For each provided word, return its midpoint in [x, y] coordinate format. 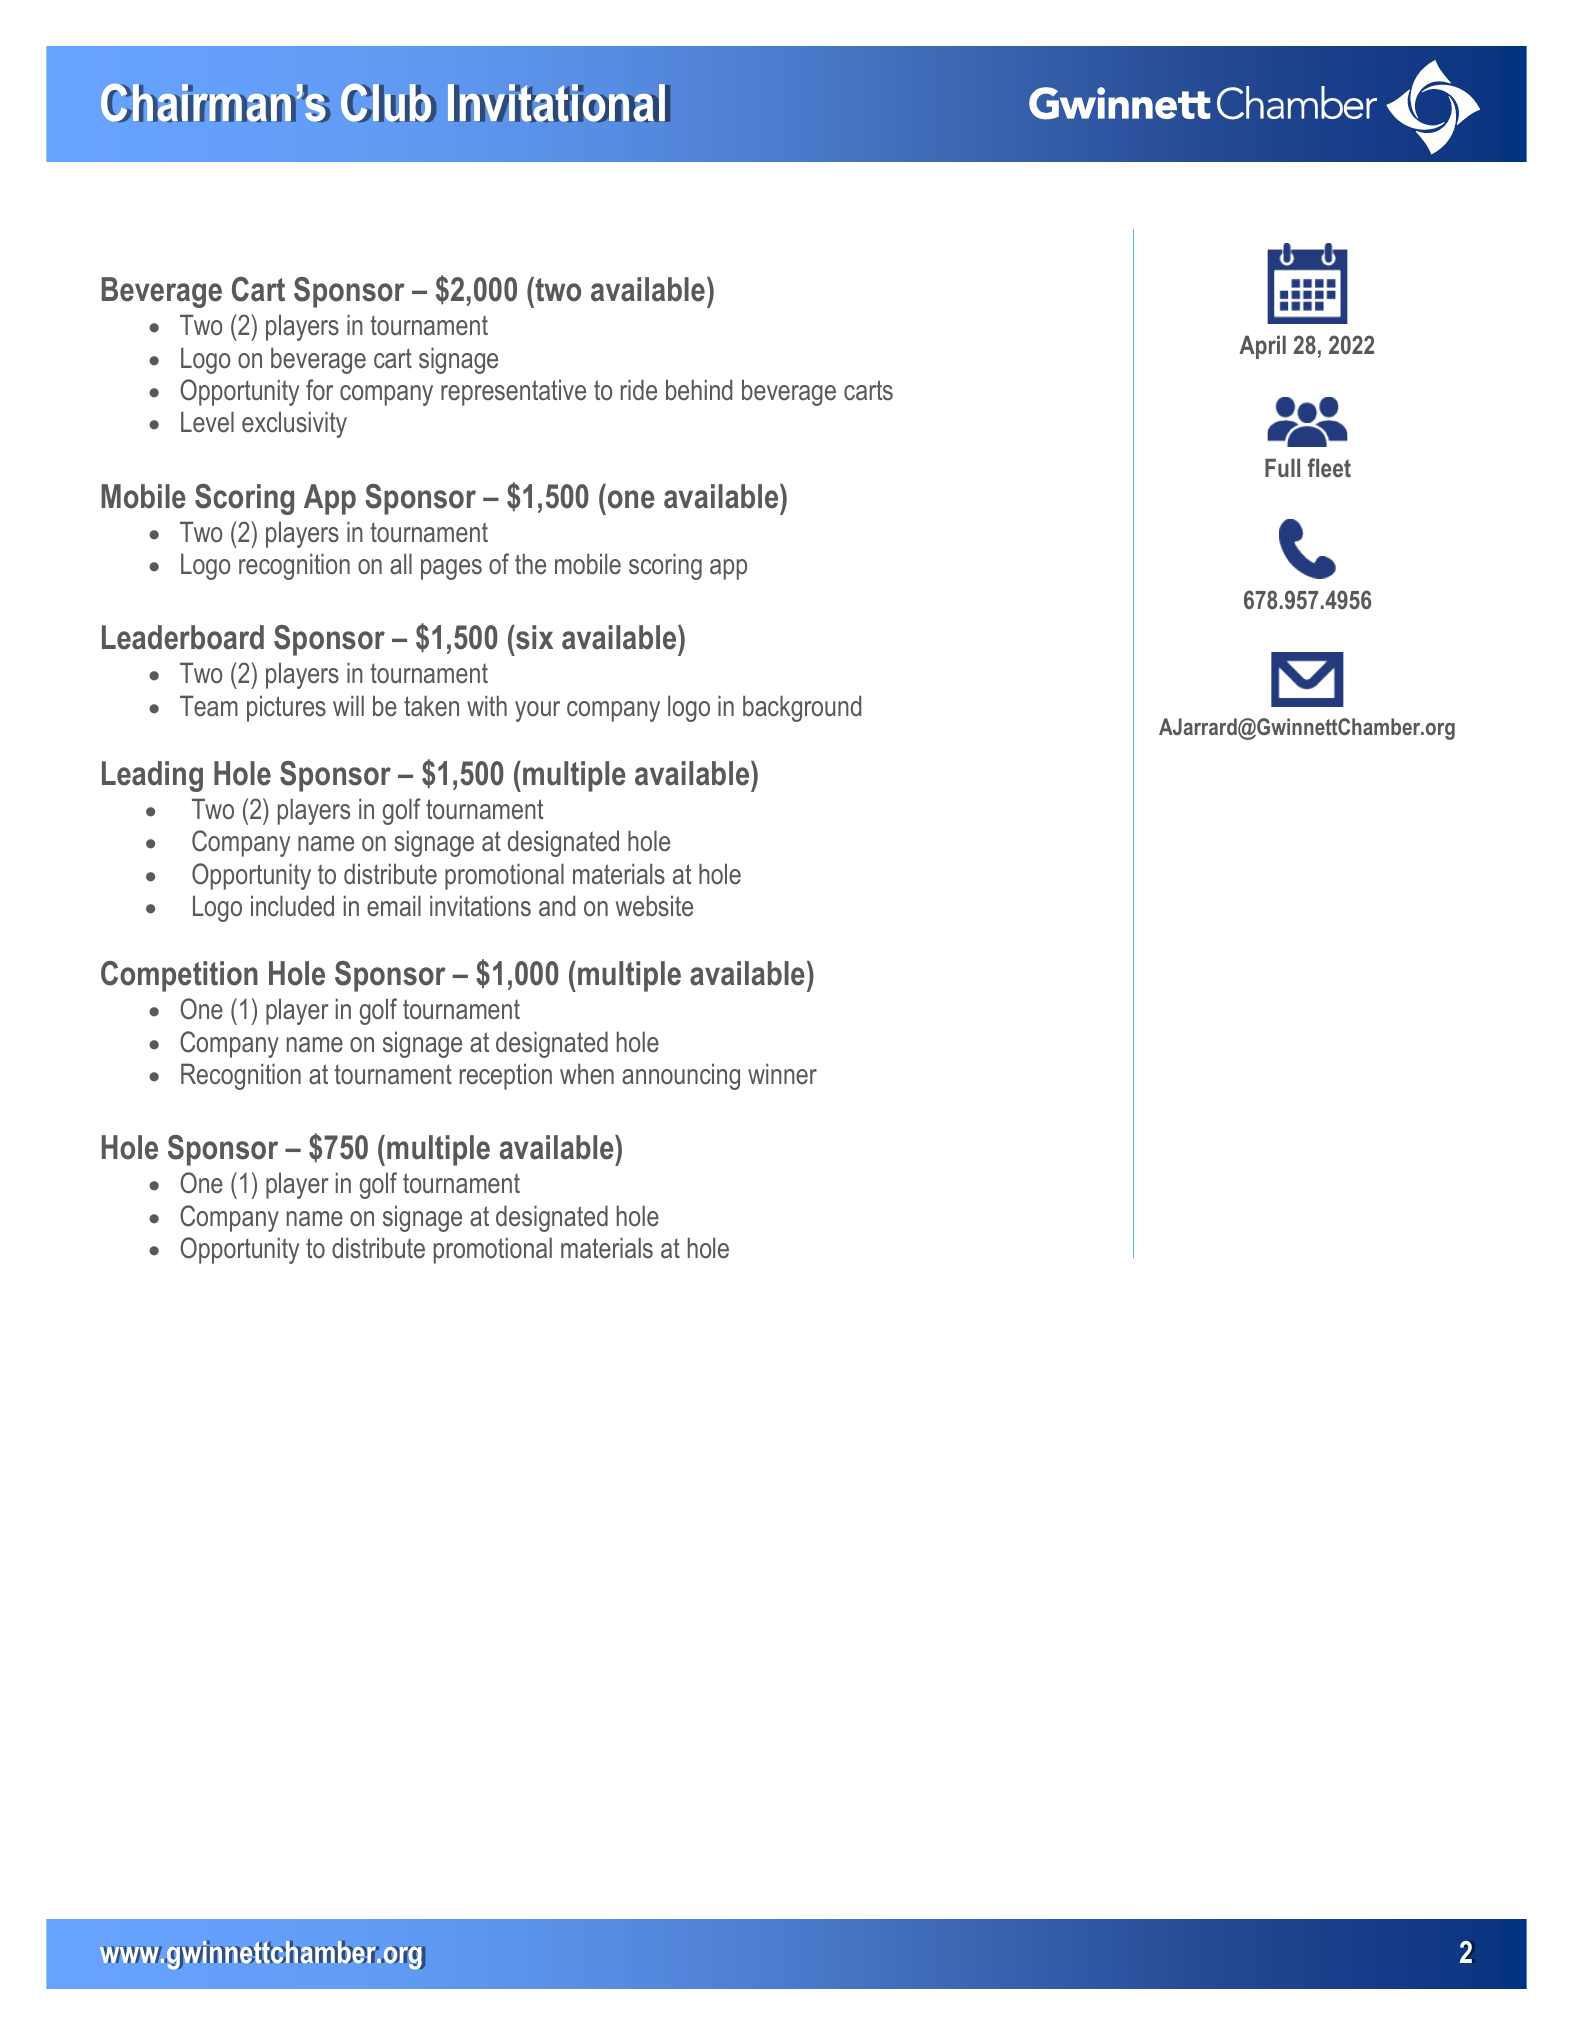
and [557, 905]
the [530, 564]
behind [699, 390]
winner [782, 1074]
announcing [681, 1076]
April [1262, 347]
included [292, 906]
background [802, 708]
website [654, 906]
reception [506, 1076]
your [537, 711]
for [319, 389]
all [401, 564]
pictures [286, 708]
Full [1282, 467]
